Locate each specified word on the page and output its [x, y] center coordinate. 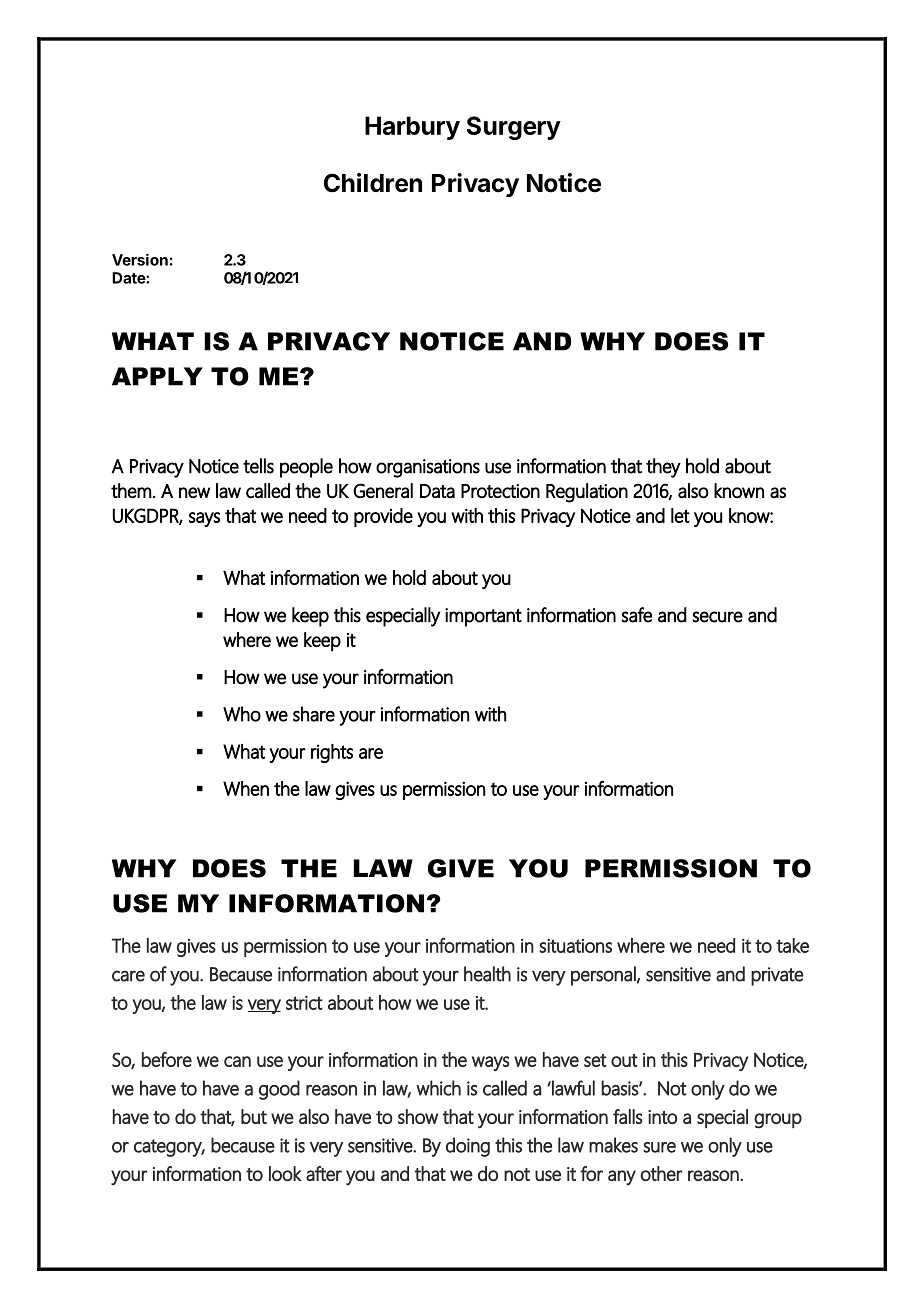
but [254, 1116]
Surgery [514, 128]
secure [717, 617]
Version [140, 260]
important [483, 617]
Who [242, 714]
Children [373, 183]
